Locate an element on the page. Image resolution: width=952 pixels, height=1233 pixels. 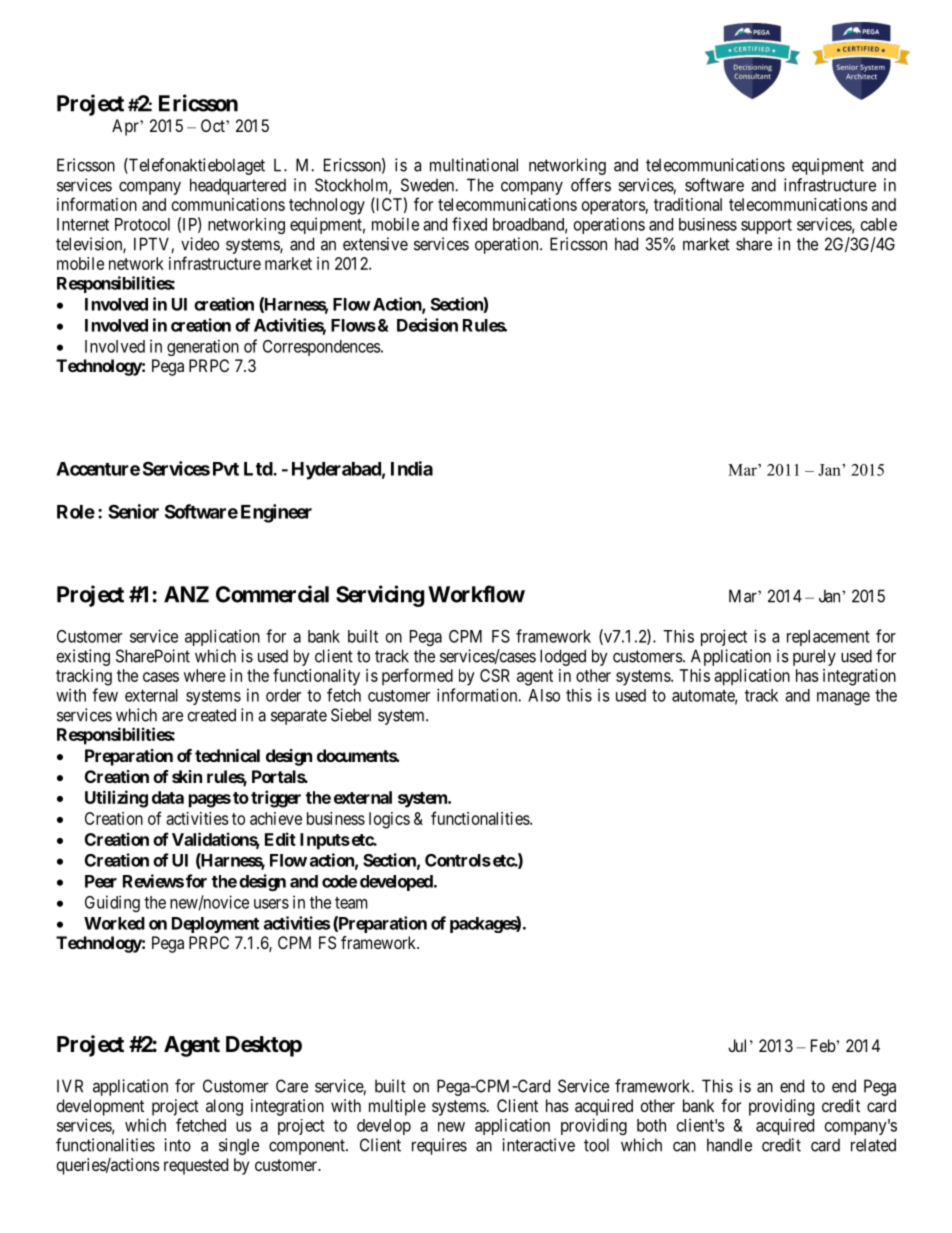
multinational is located at coordinates (474, 165).
